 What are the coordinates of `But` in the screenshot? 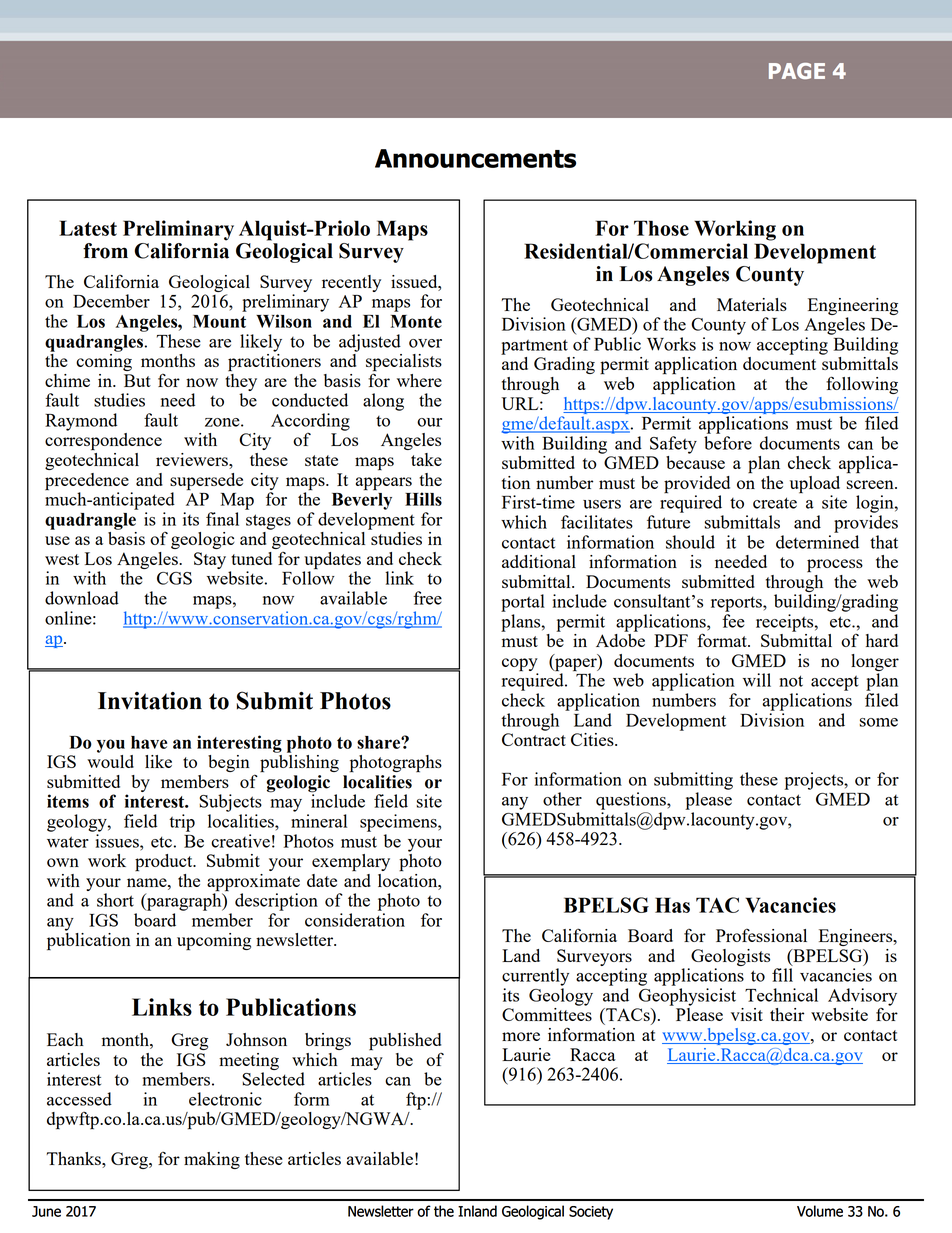 It's located at (137, 380).
